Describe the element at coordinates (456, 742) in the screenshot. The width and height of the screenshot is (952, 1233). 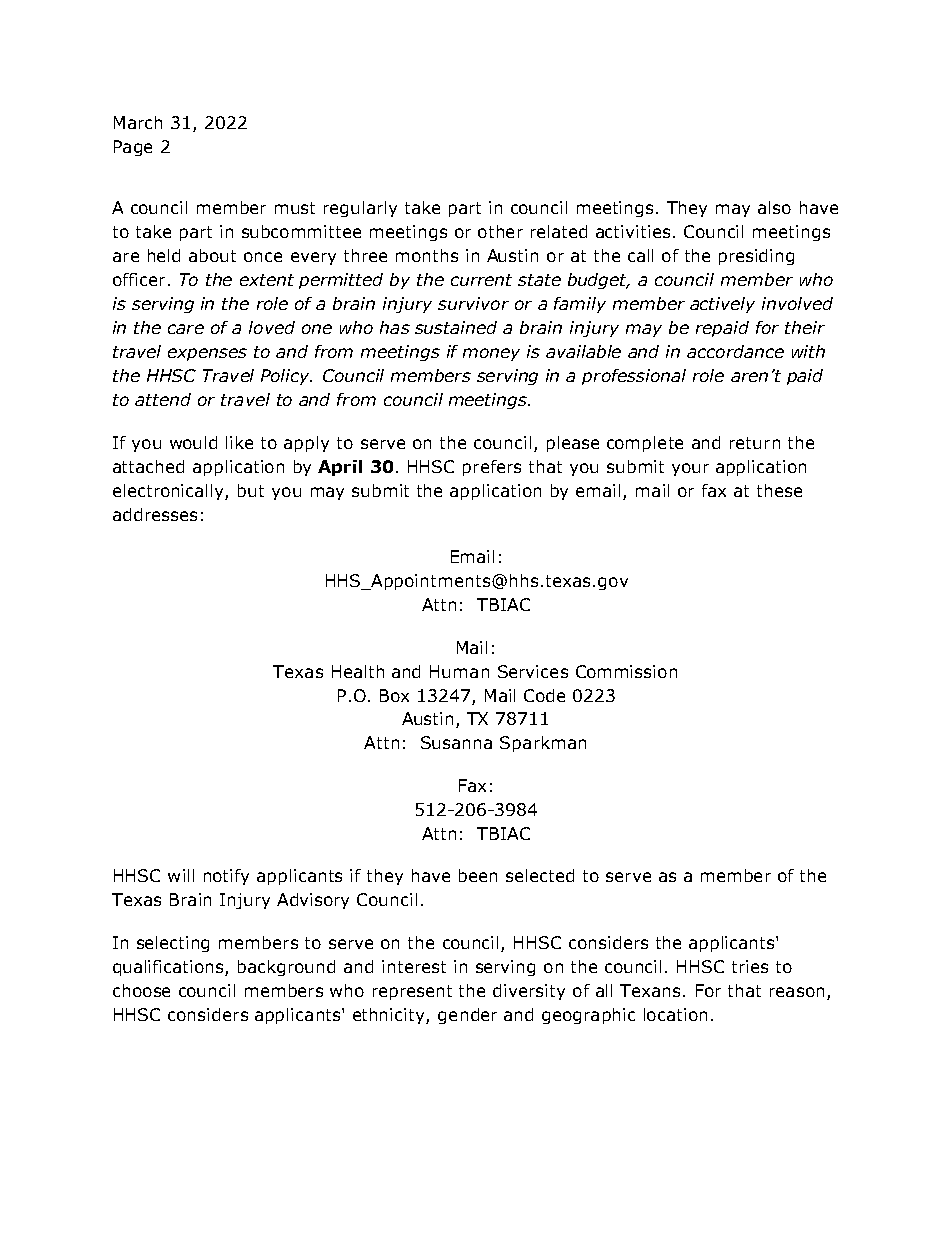
I see `Susanna` at that location.
